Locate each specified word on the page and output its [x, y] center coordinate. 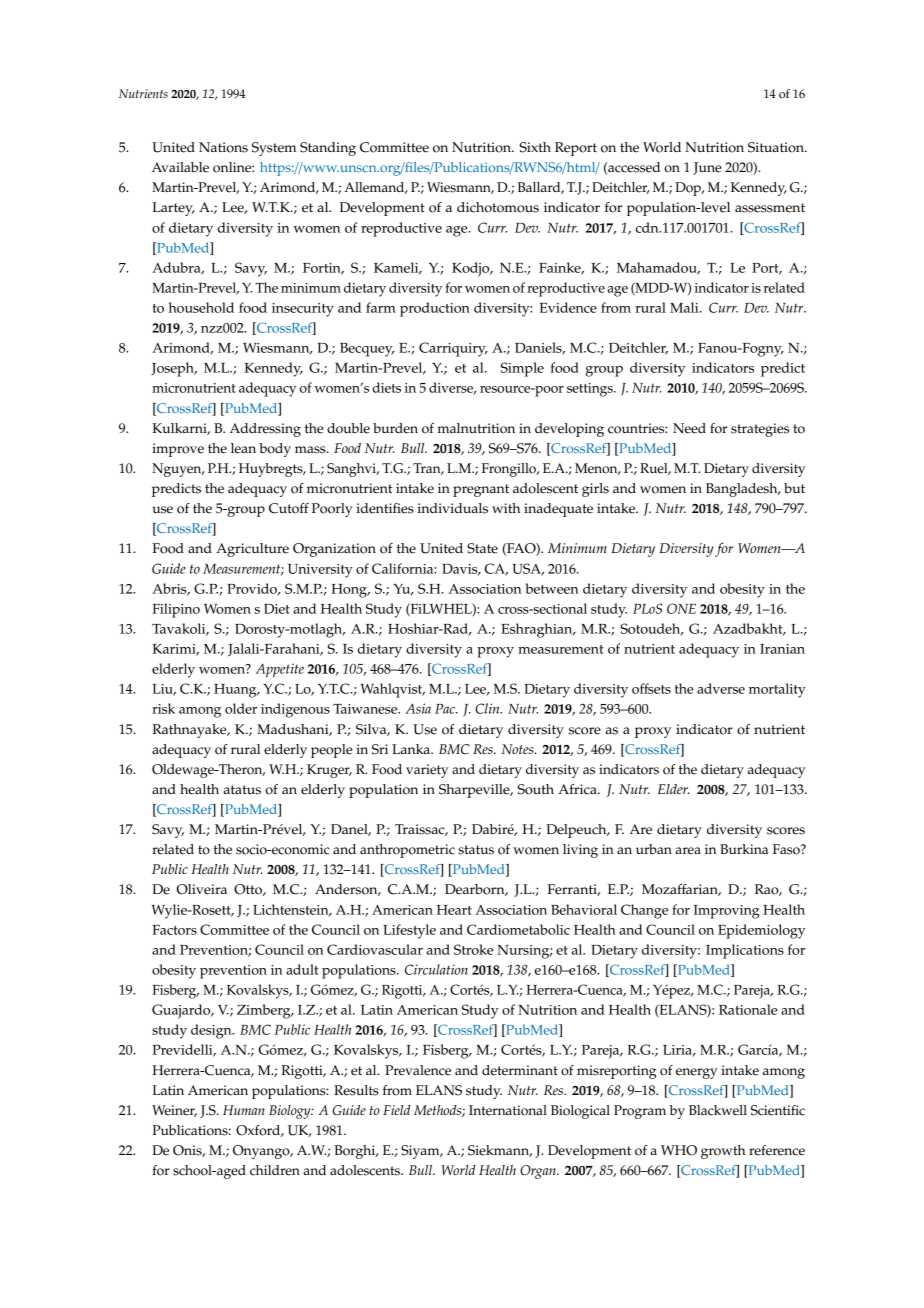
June [707, 168]
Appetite [280, 670]
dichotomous [498, 207]
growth [723, 1152]
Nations [223, 147]
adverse [721, 688]
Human [244, 1110]
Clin [488, 708]
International [508, 1110]
